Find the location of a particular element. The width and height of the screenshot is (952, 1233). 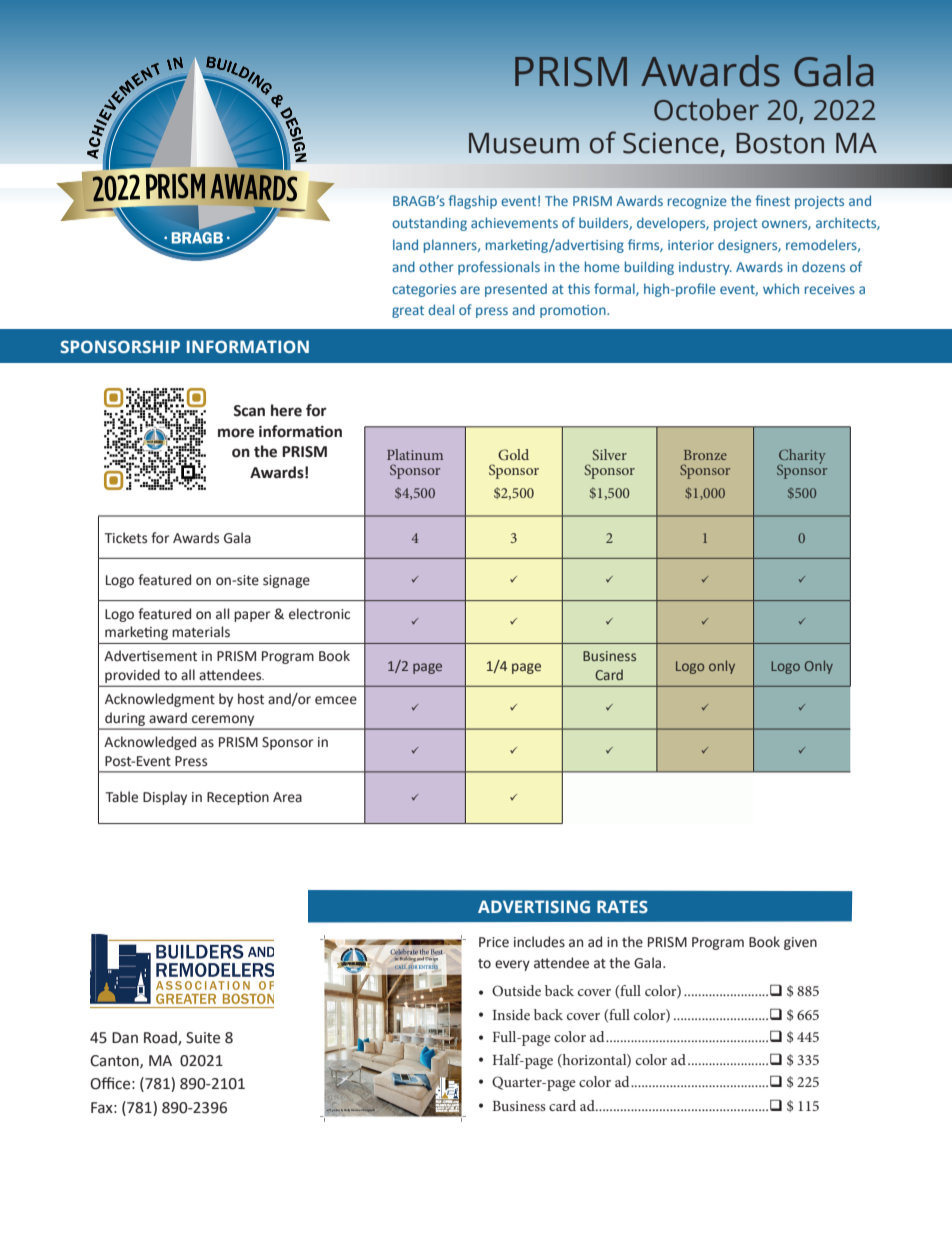

Suite is located at coordinates (203, 1038).
